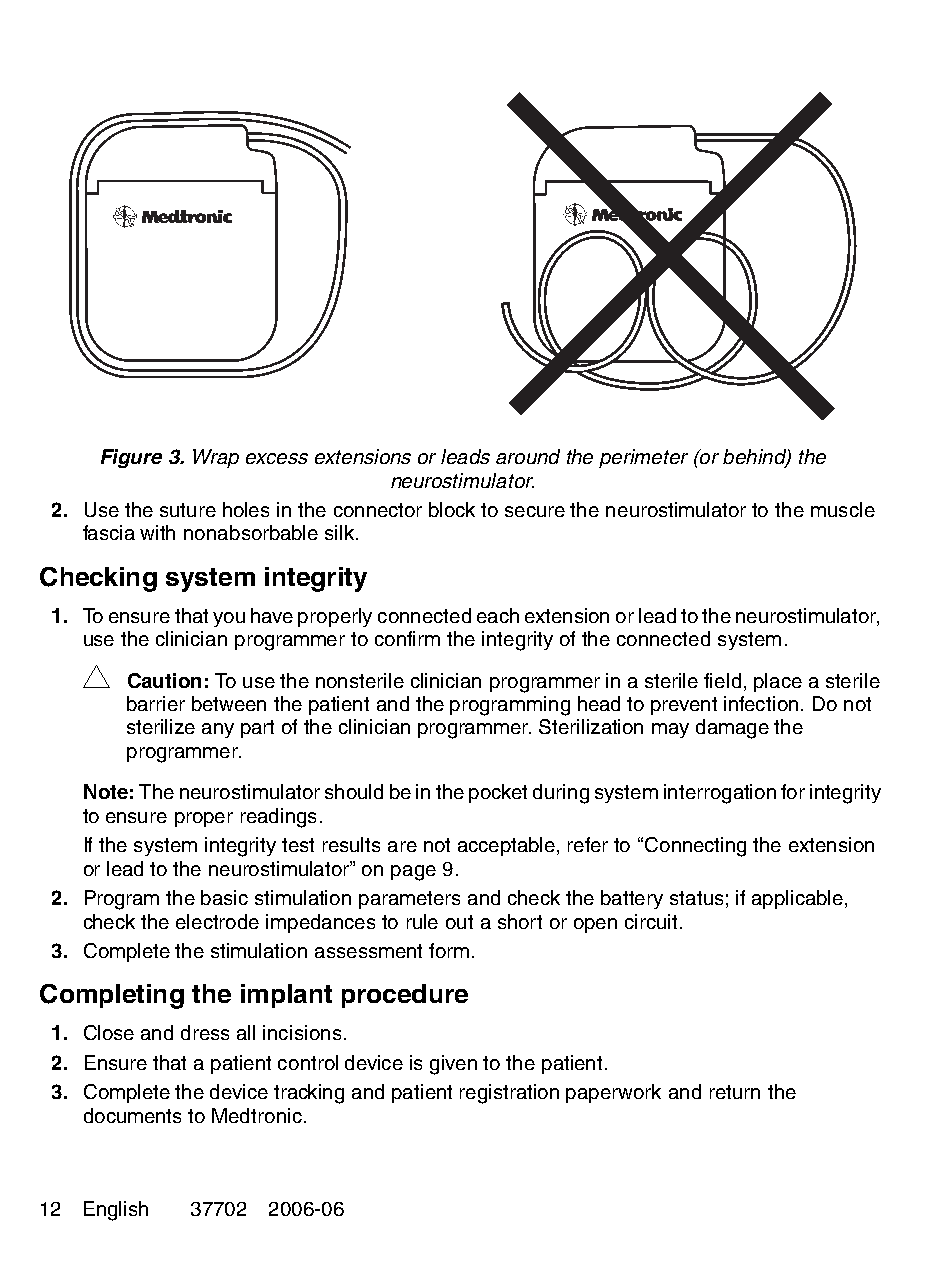  What do you see at coordinates (843, 509) in the document?
I see `muscle` at bounding box center [843, 509].
